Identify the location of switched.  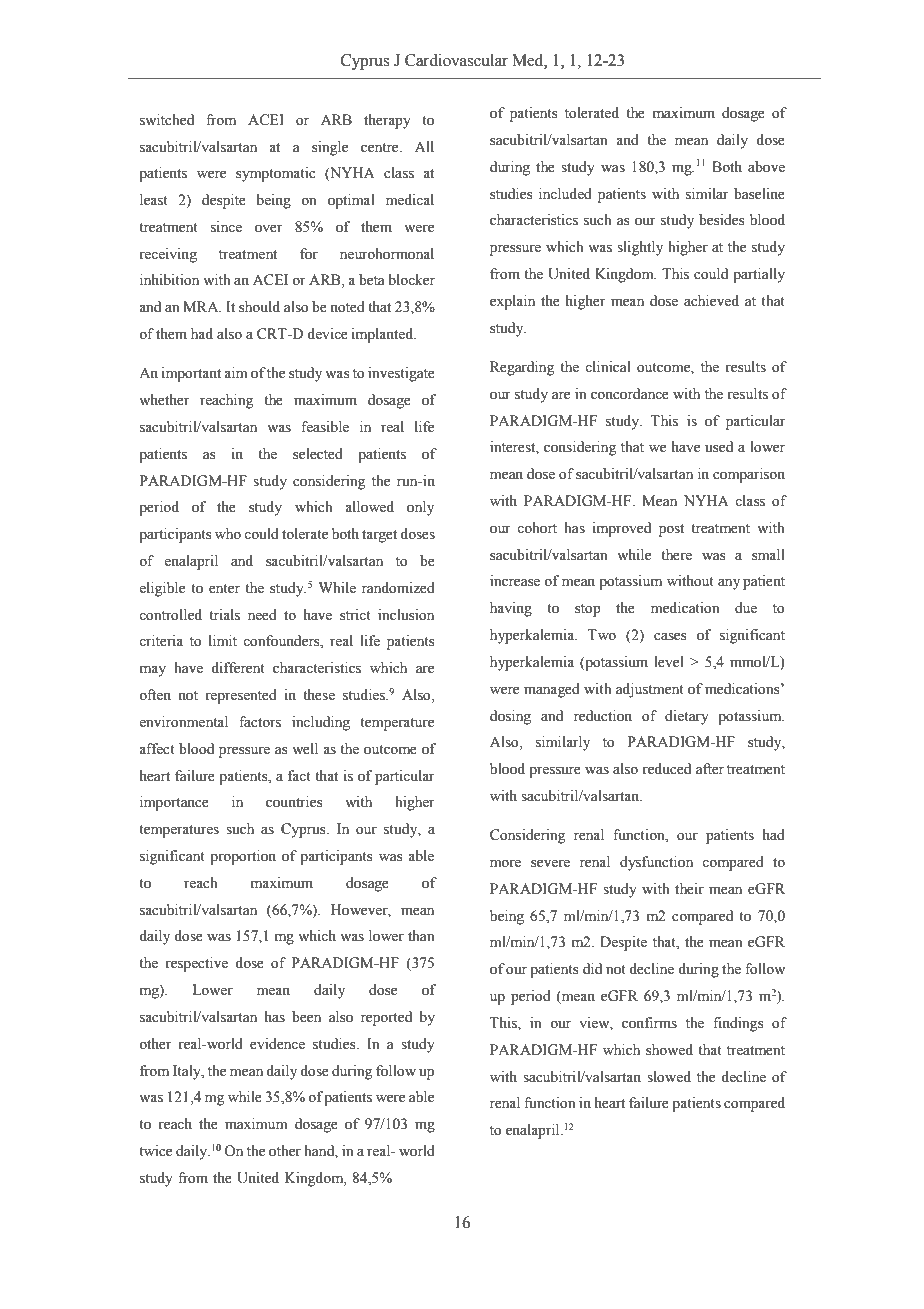
(167, 120).
